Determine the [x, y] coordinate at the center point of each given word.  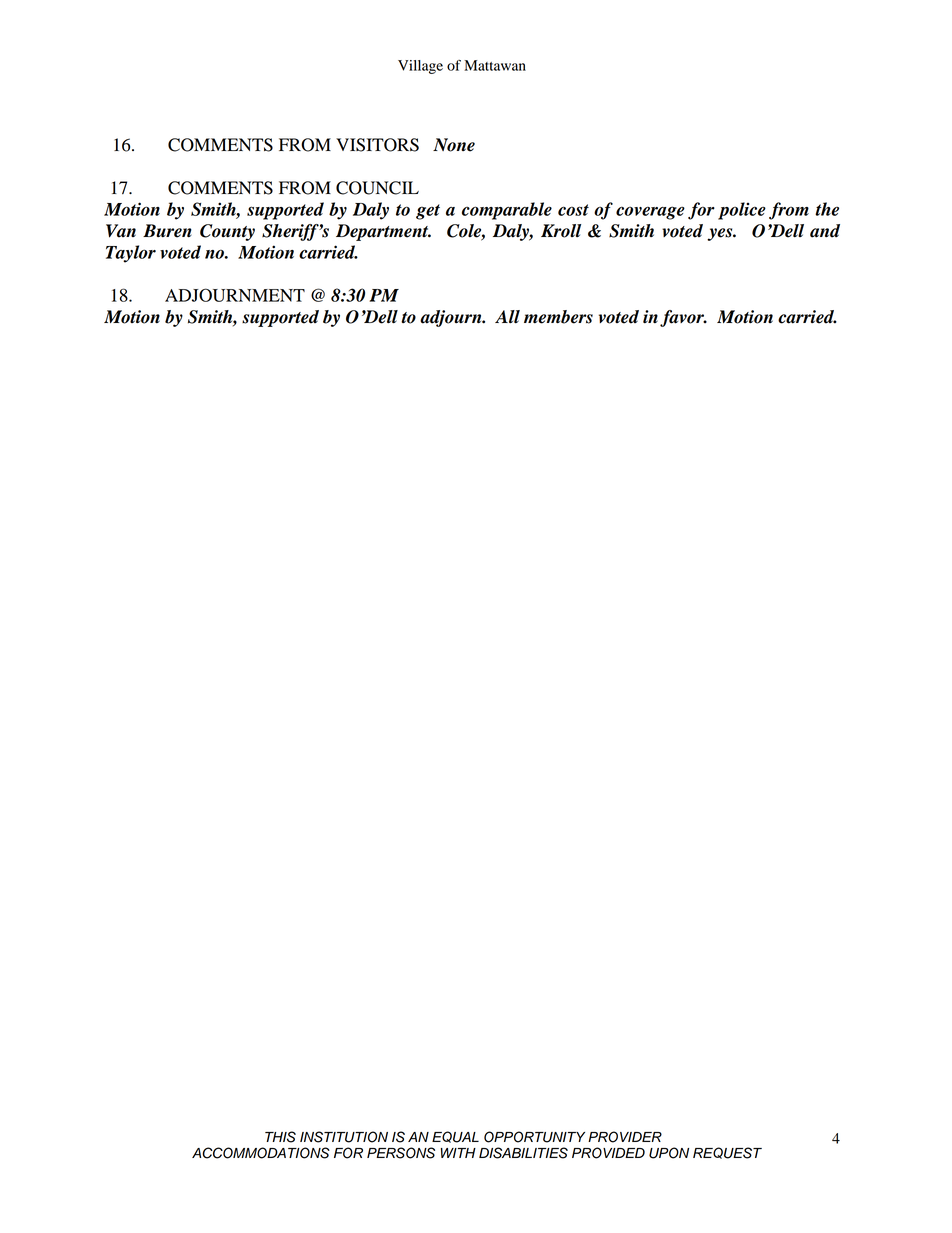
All [507, 316]
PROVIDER [625, 1137]
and [825, 231]
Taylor [131, 254]
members [558, 317]
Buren [167, 231]
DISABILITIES [523, 1153]
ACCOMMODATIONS [261, 1153]
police [742, 211]
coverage [650, 213]
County [227, 232]
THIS [280, 1137]
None [454, 145]
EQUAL [455, 1137]
